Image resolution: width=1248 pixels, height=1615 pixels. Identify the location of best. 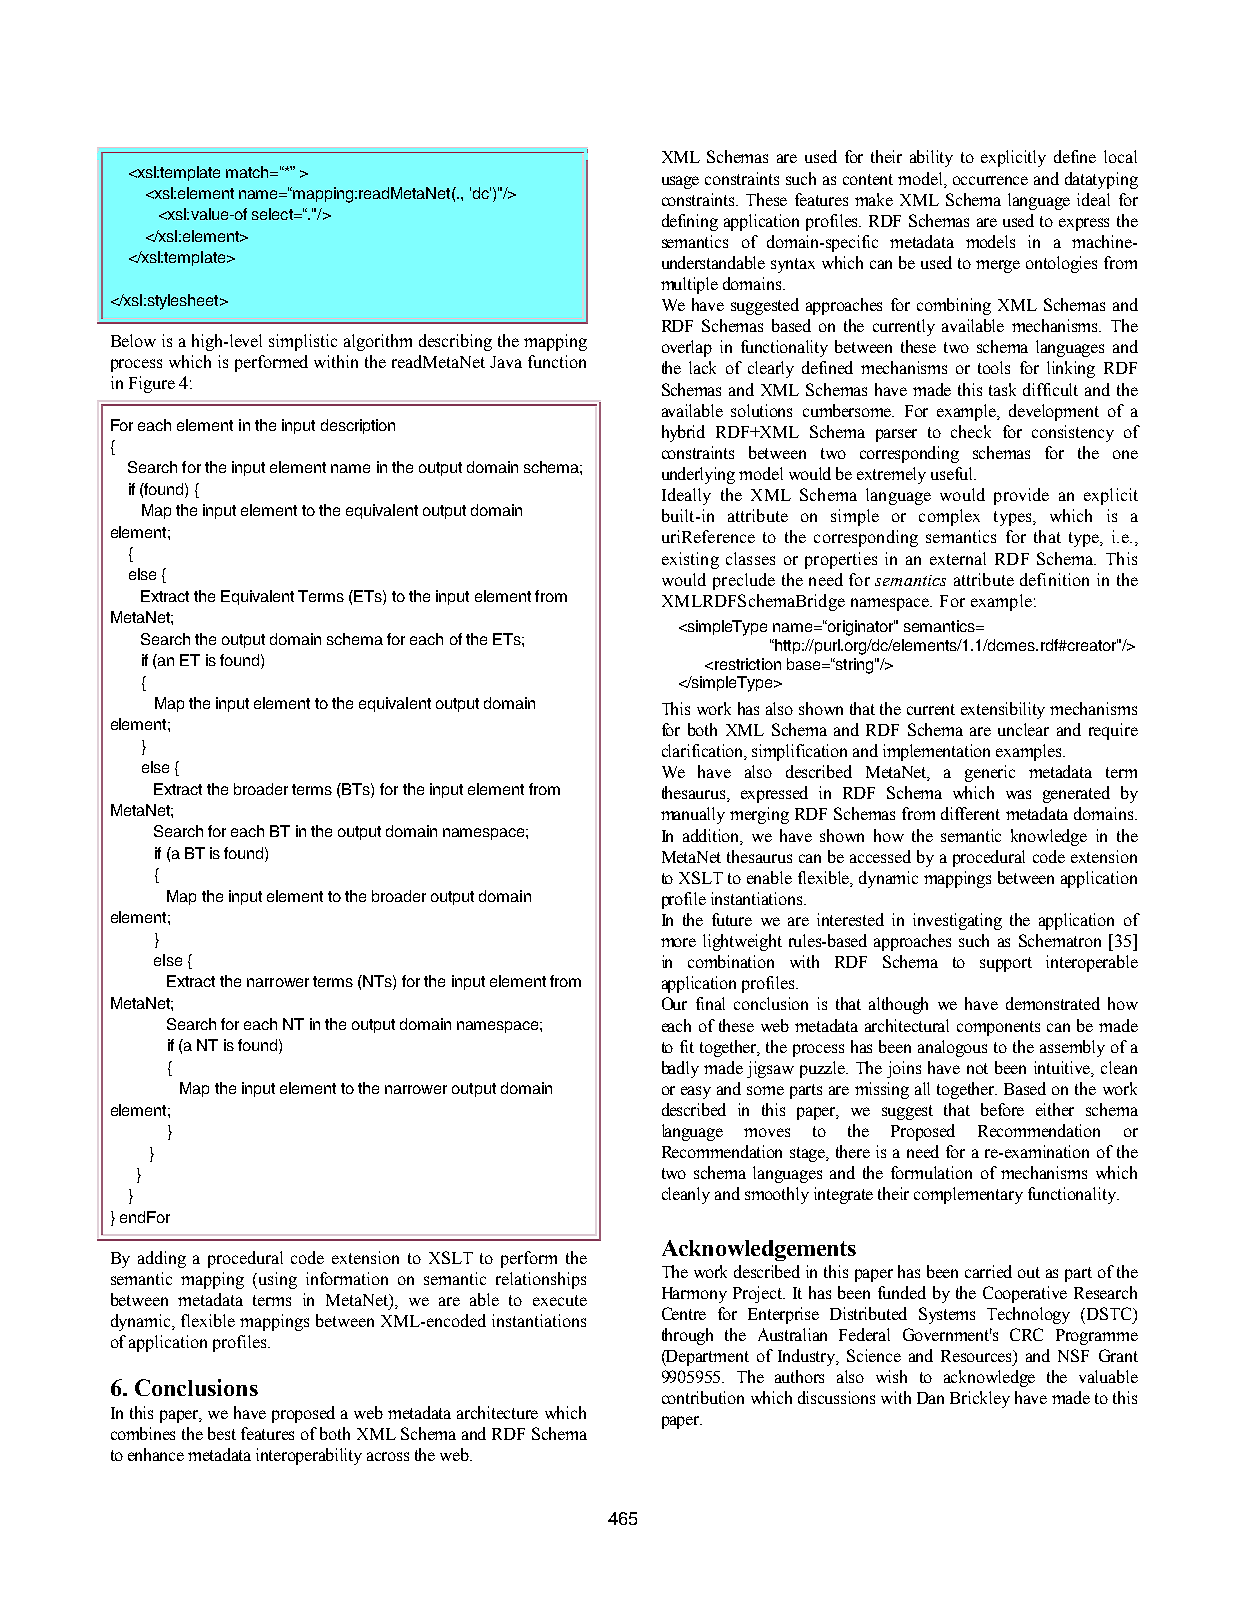
(222, 1433).
